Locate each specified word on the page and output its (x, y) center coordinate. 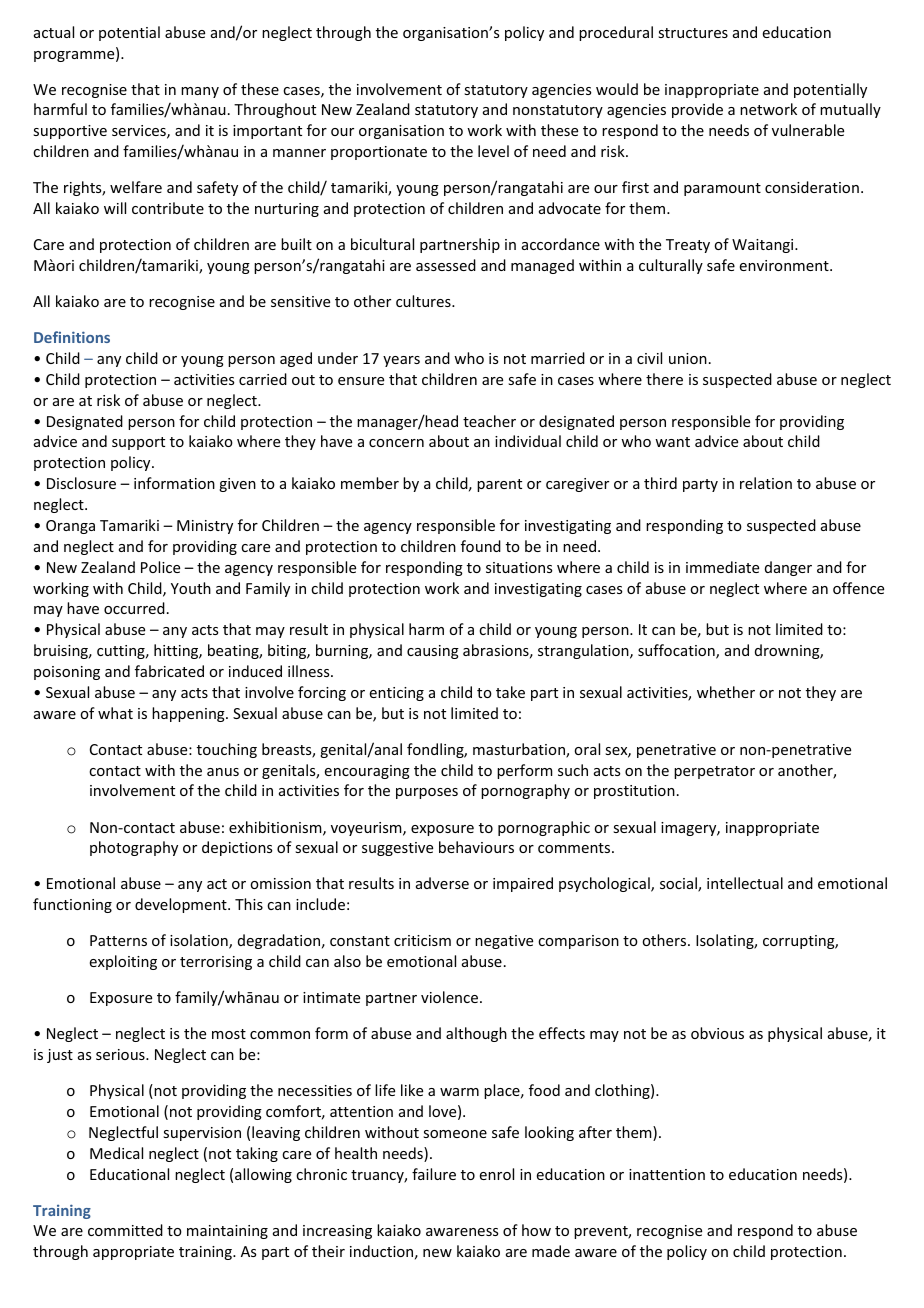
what (115, 713)
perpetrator (714, 772)
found (481, 546)
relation (766, 483)
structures (693, 33)
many (200, 92)
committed (125, 1230)
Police (160, 567)
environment (785, 265)
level (493, 151)
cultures (424, 301)
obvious (717, 1033)
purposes (427, 793)
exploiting (123, 962)
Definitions (72, 337)
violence (449, 997)
